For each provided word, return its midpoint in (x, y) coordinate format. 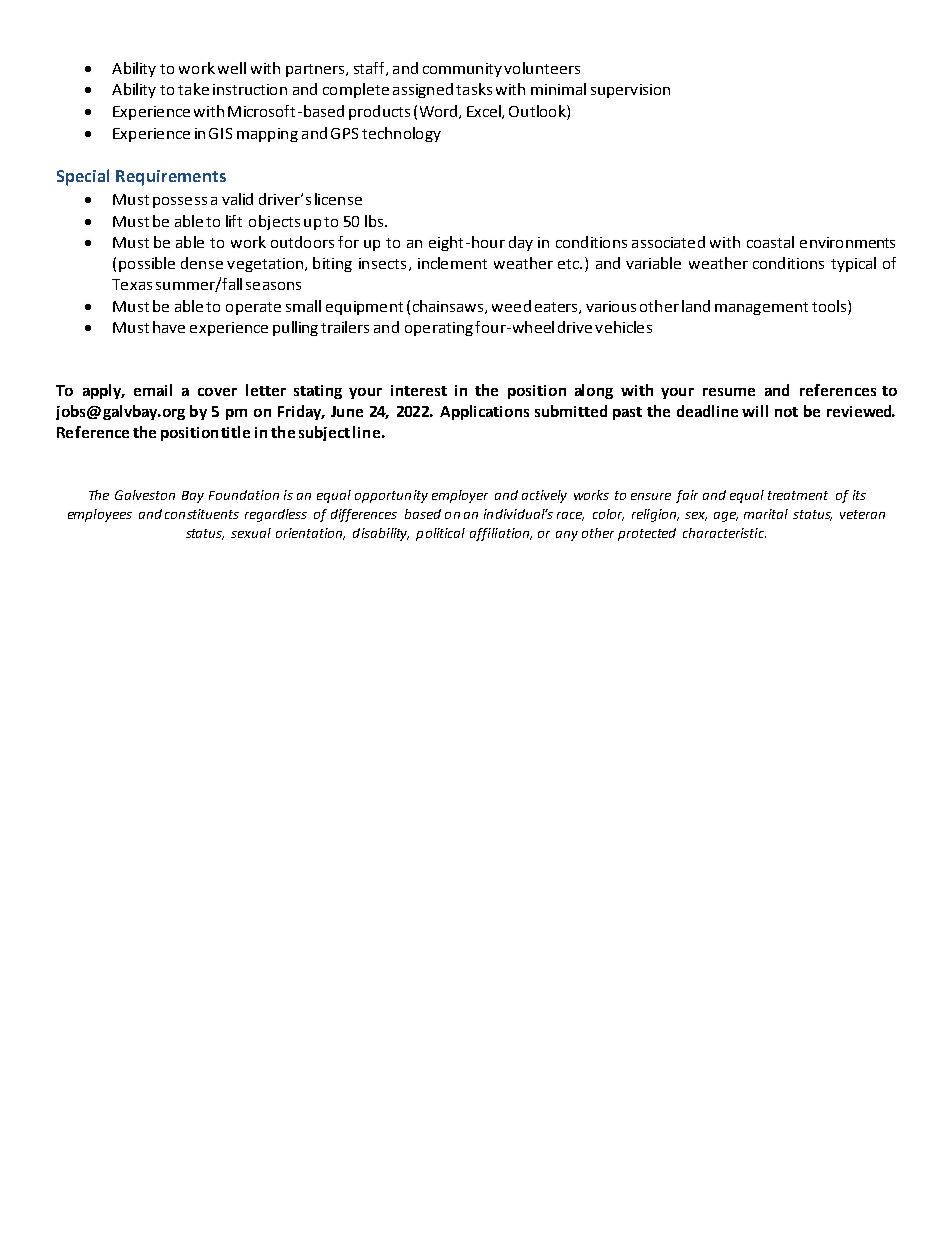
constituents (202, 514)
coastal (770, 242)
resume (729, 392)
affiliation (501, 534)
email (153, 390)
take (193, 89)
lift (234, 221)
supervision (630, 91)
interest (419, 390)
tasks (474, 89)
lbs (375, 221)
